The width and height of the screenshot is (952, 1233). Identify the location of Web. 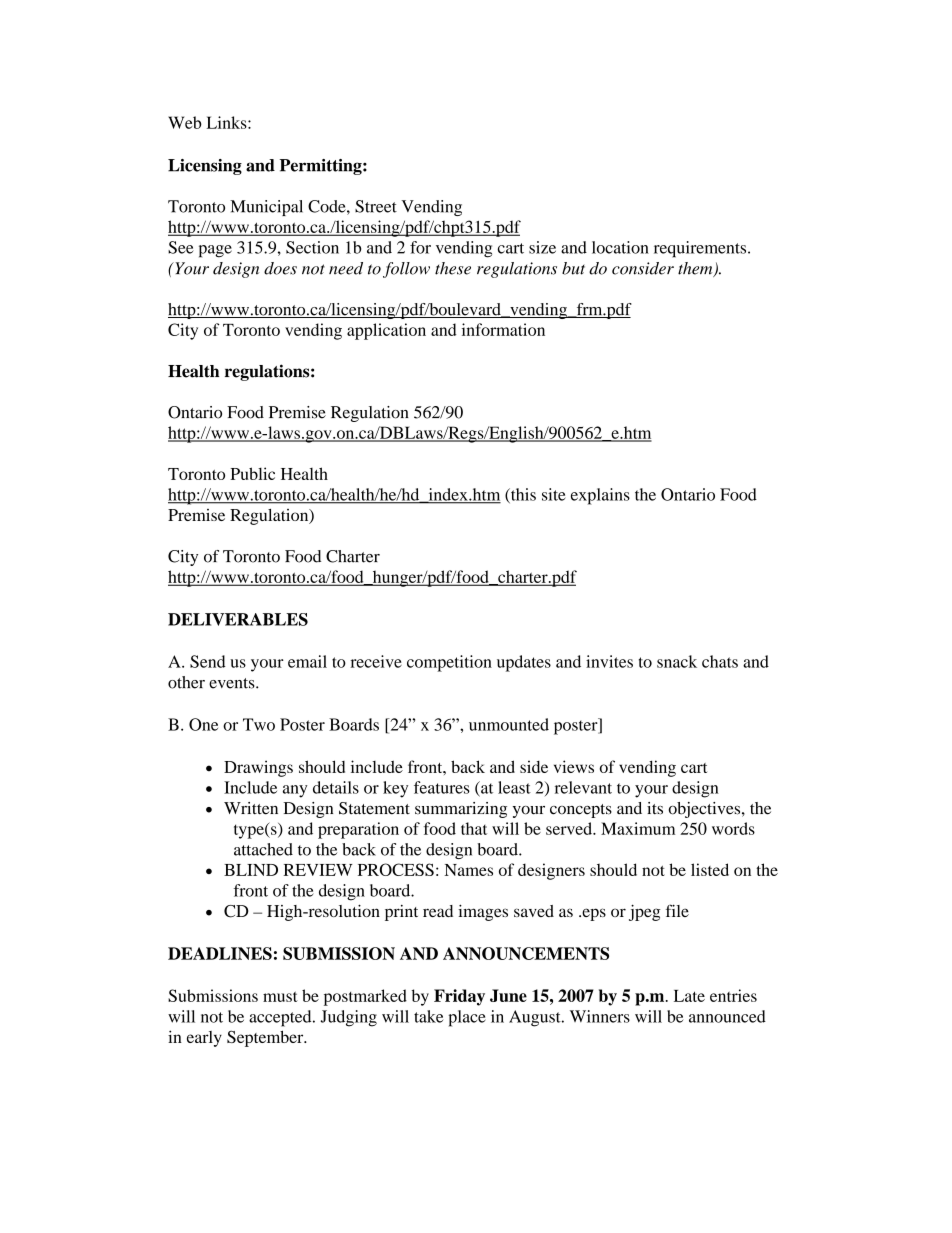
(185, 122).
